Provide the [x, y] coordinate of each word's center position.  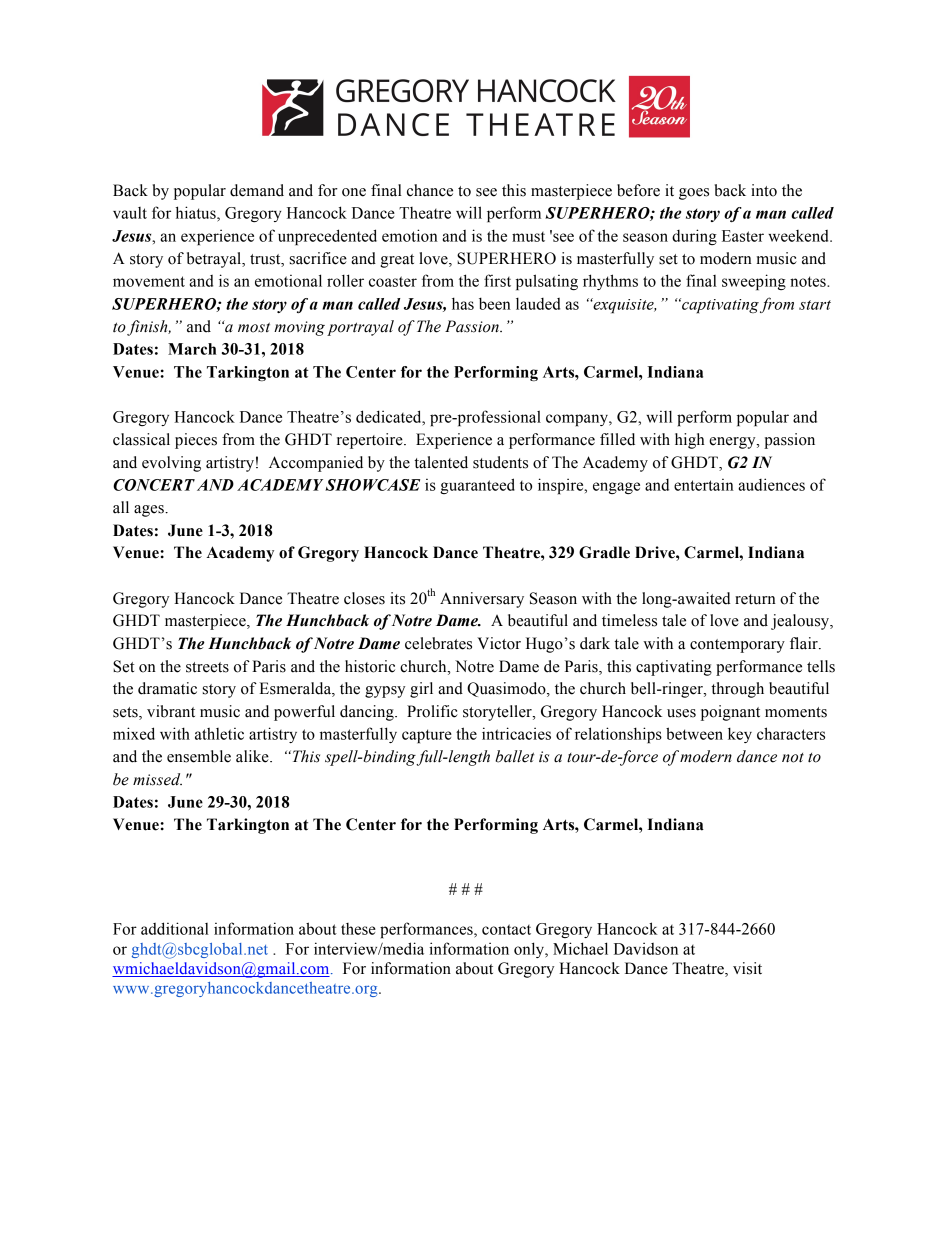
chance [430, 190]
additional [175, 928]
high [690, 441]
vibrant [171, 711]
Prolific [432, 711]
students [500, 462]
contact [506, 929]
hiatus [197, 212]
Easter [743, 236]
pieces [196, 441]
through [737, 690]
